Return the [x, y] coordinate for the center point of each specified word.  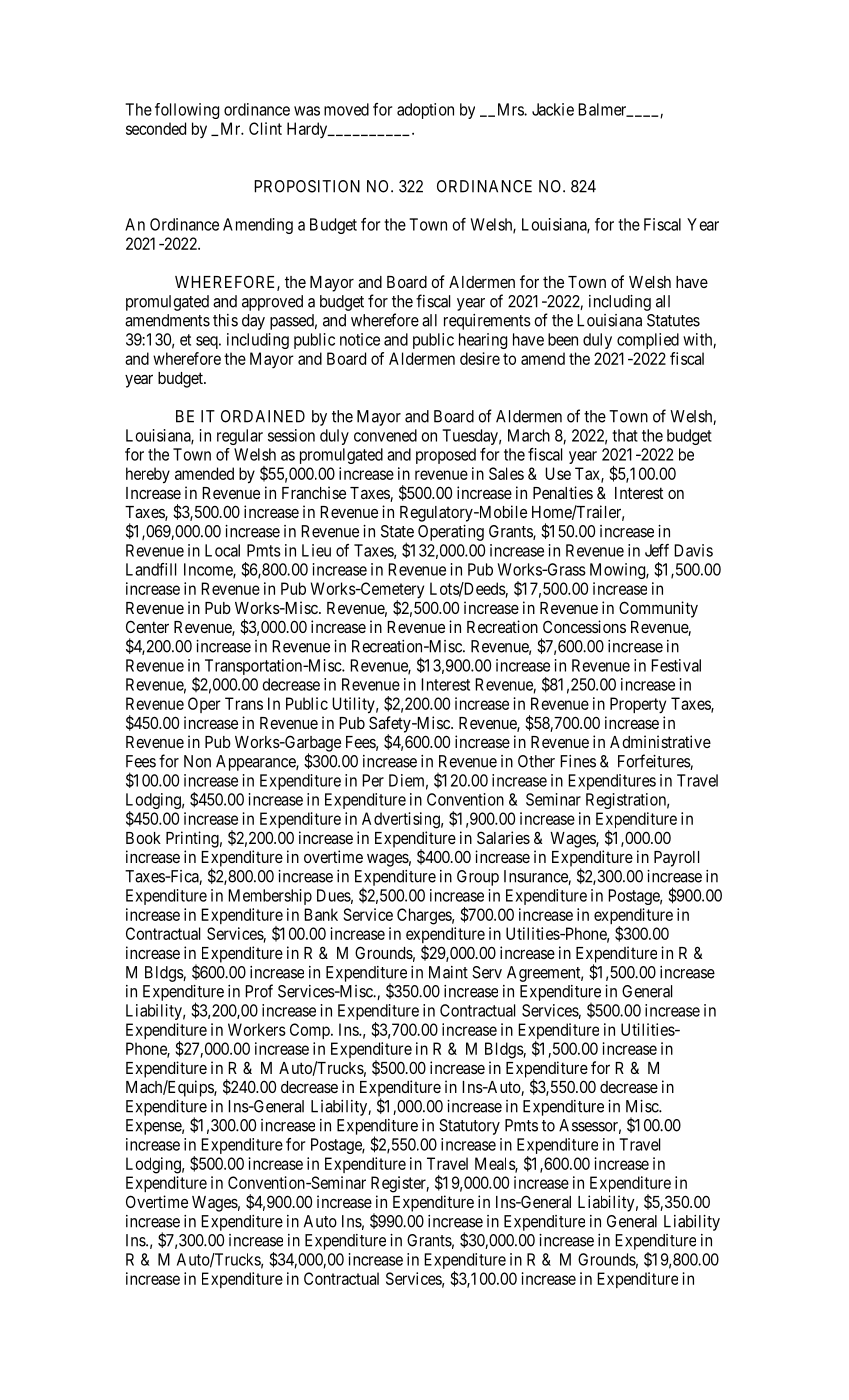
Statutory [469, 1127]
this [225, 320]
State [397, 531]
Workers [257, 1029]
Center [147, 626]
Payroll [676, 859]
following [187, 111]
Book [143, 838]
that [625, 435]
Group [478, 878]
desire [480, 358]
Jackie [553, 109]
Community [658, 609]
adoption [425, 111]
